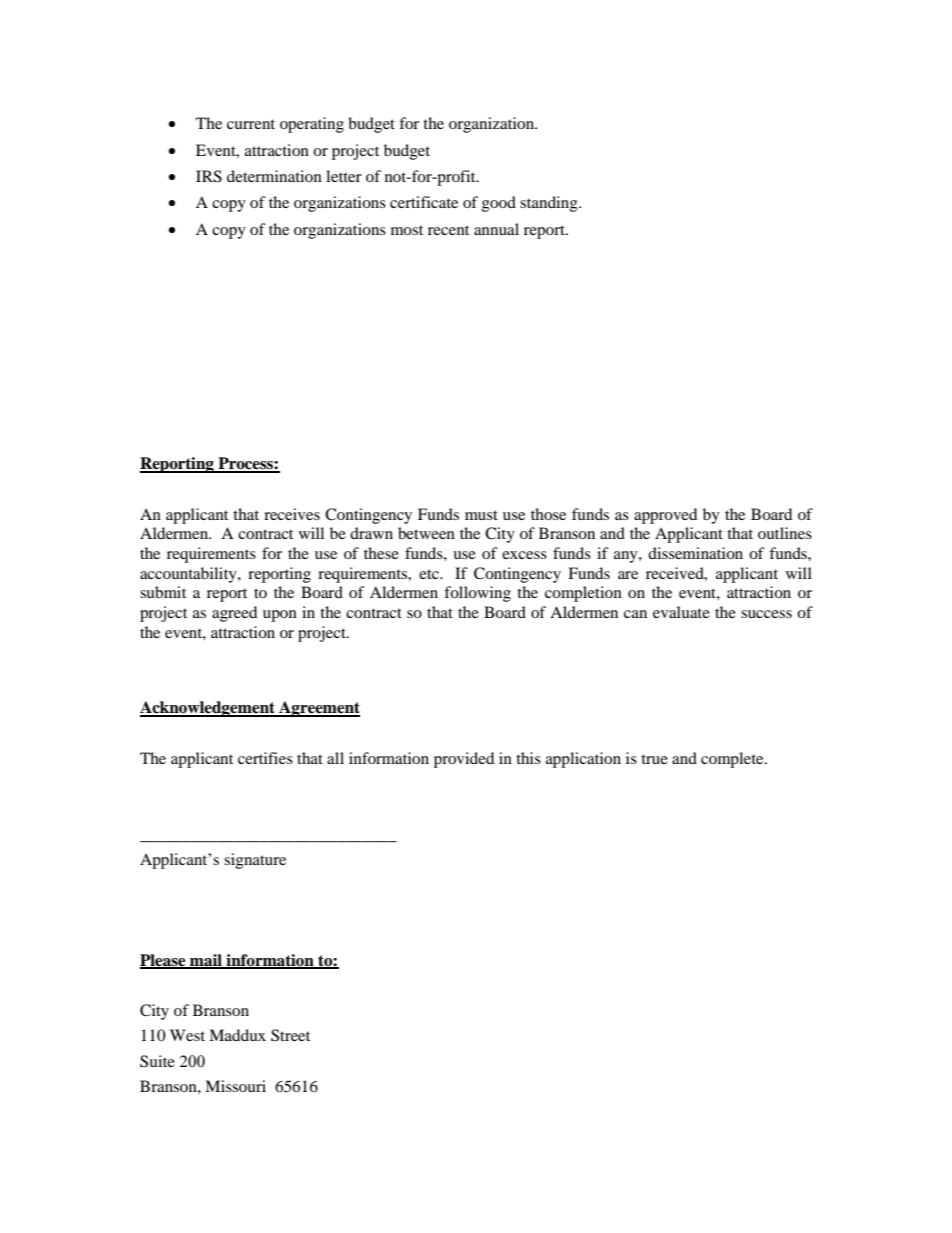 The image size is (952, 1233). What do you see at coordinates (235, 1086) in the image?
I see `Missouri` at bounding box center [235, 1086].
